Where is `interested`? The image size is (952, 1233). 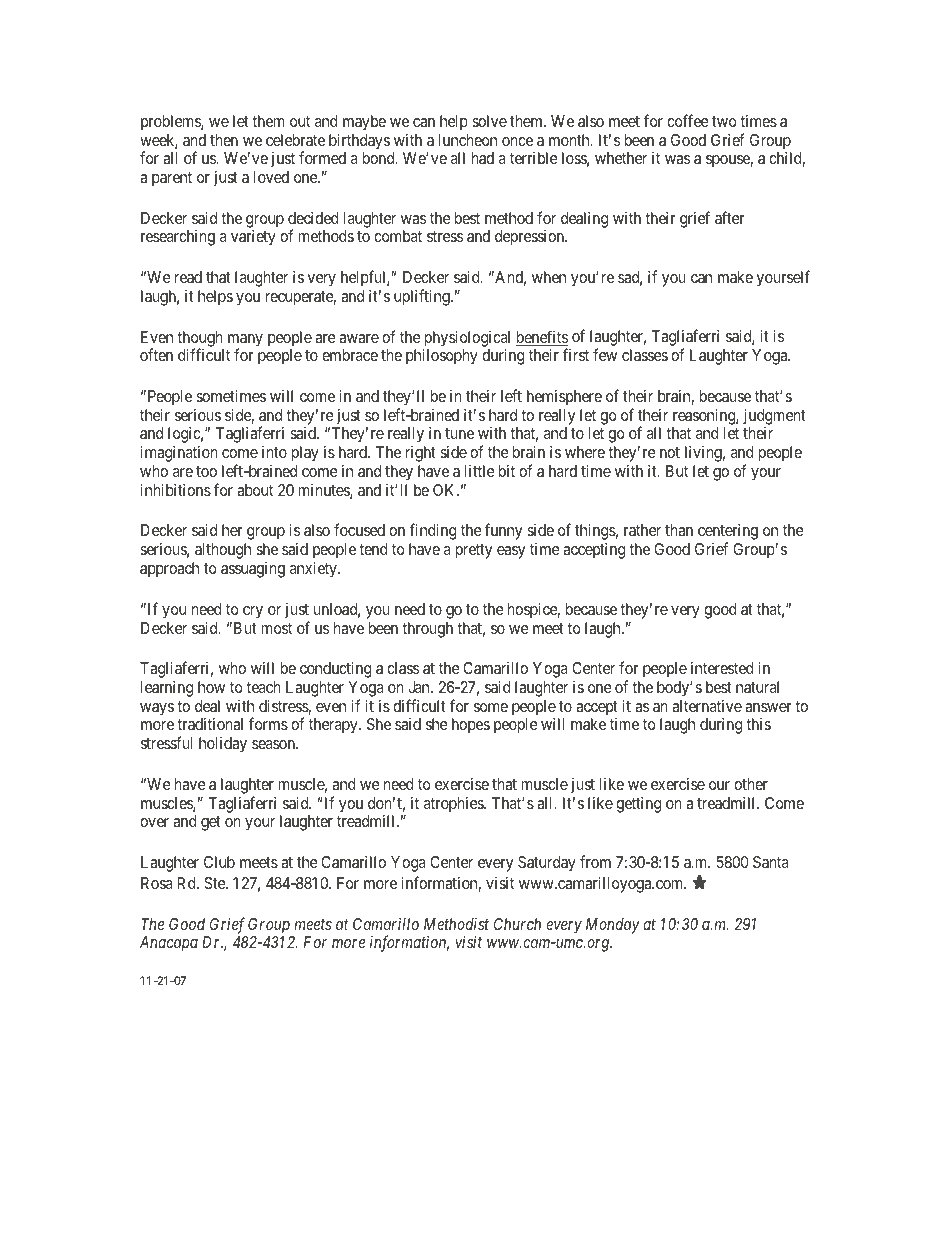 interested is located at coordinates (722, 668).
